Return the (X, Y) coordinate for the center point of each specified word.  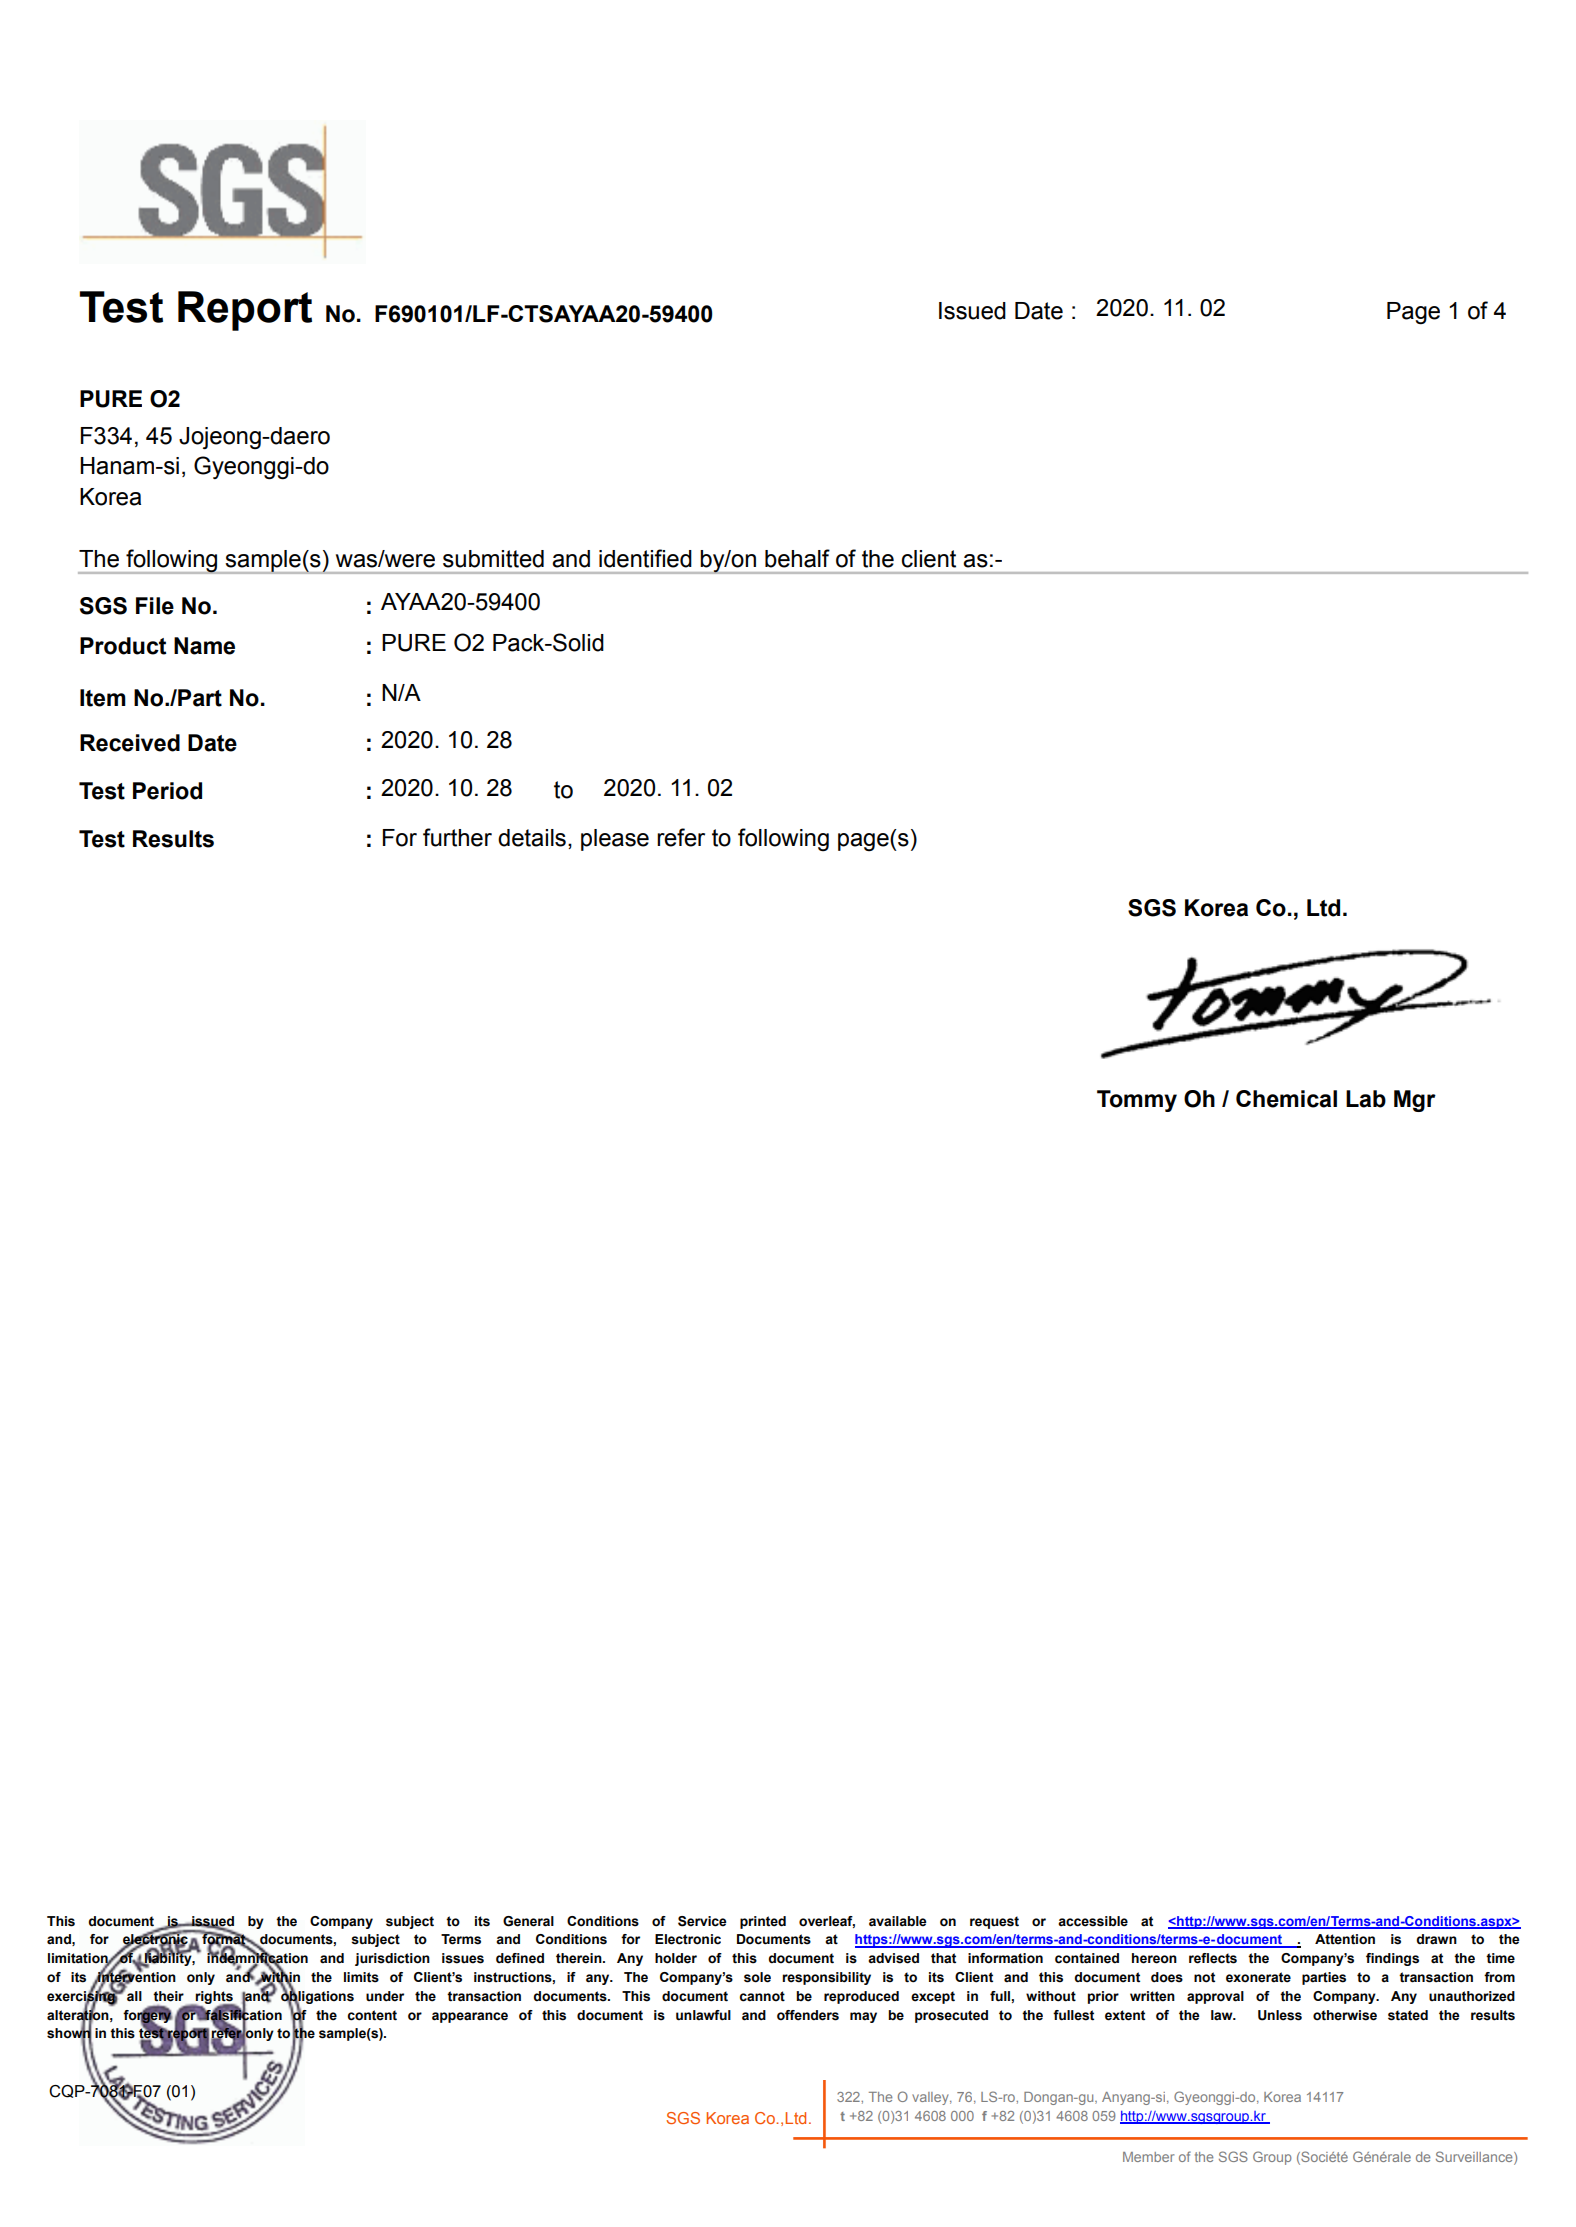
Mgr (1415, 1101)
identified (645, 558)
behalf (797, 558)
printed (763, 1922)
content (372, 2015)
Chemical (1286, 1099)
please (615, 840)
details (532, 838)
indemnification (257, 1958)
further (457, 837)
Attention (1345, 1939)
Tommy (1137, 1101)
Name (204, 646)
